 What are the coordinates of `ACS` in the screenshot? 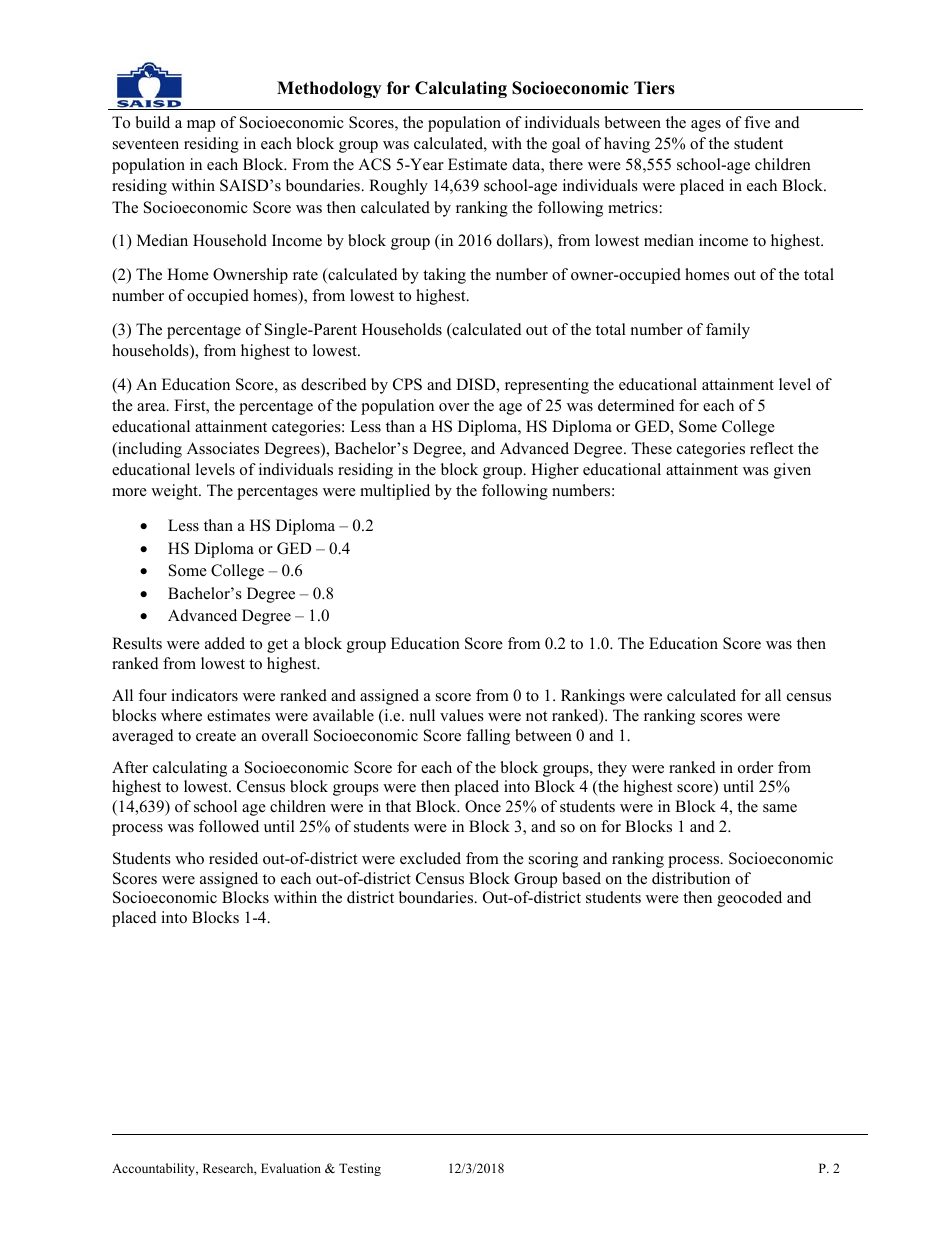 It's located at (374, 164).
